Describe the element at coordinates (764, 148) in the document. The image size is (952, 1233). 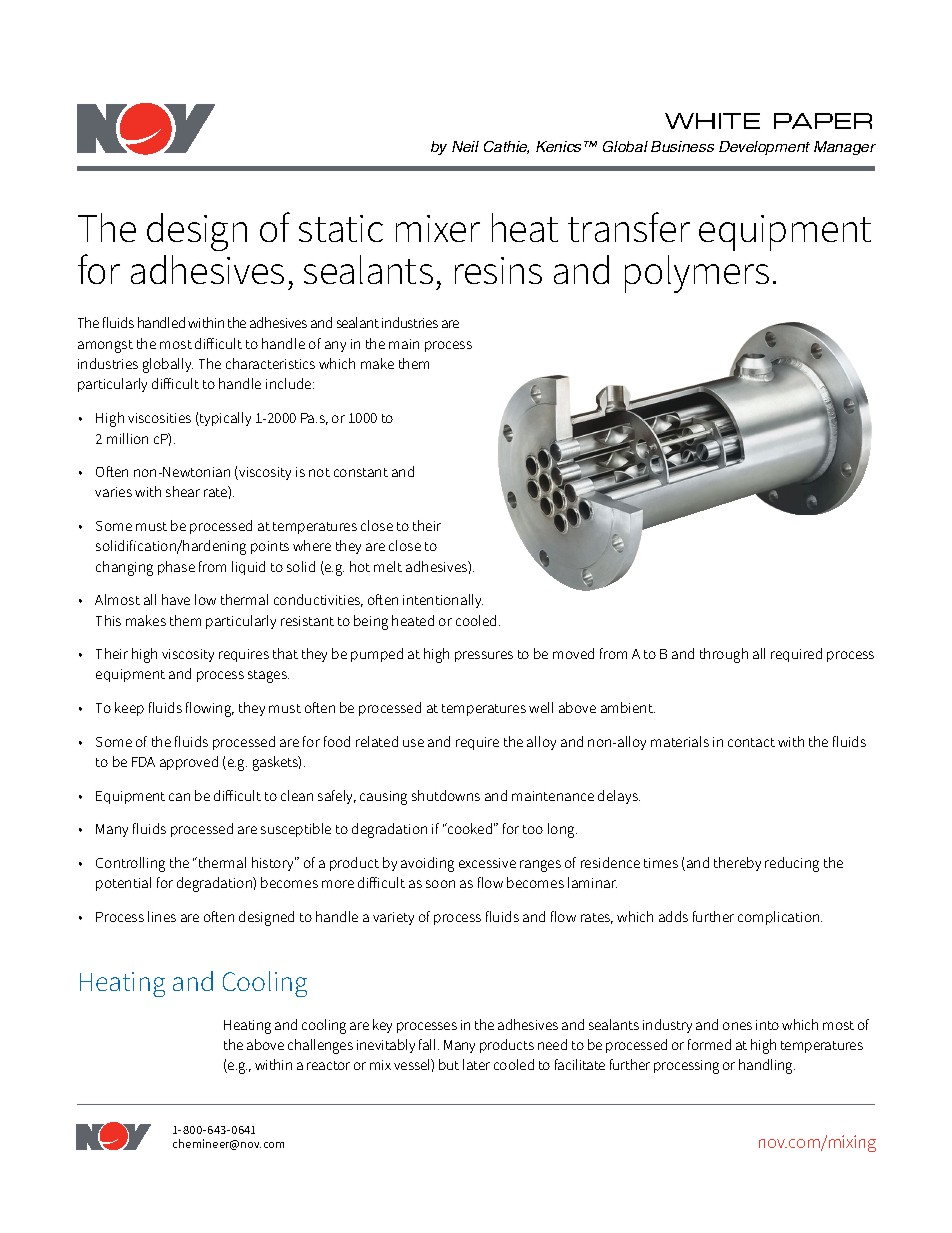
I see `Development` at that location.
